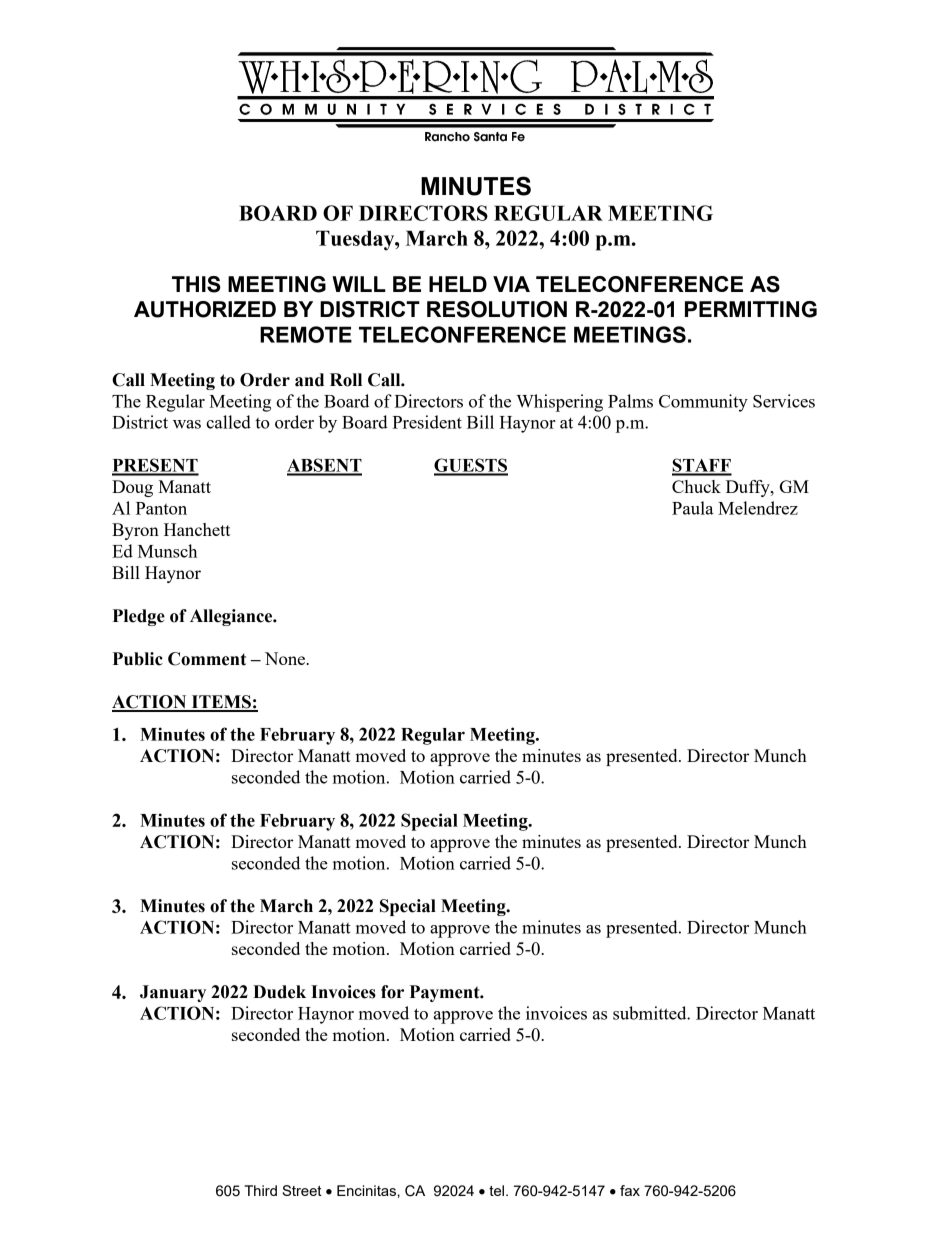 The image size is (952, 1233). I want to click on Munsch, so click(167, 551).
